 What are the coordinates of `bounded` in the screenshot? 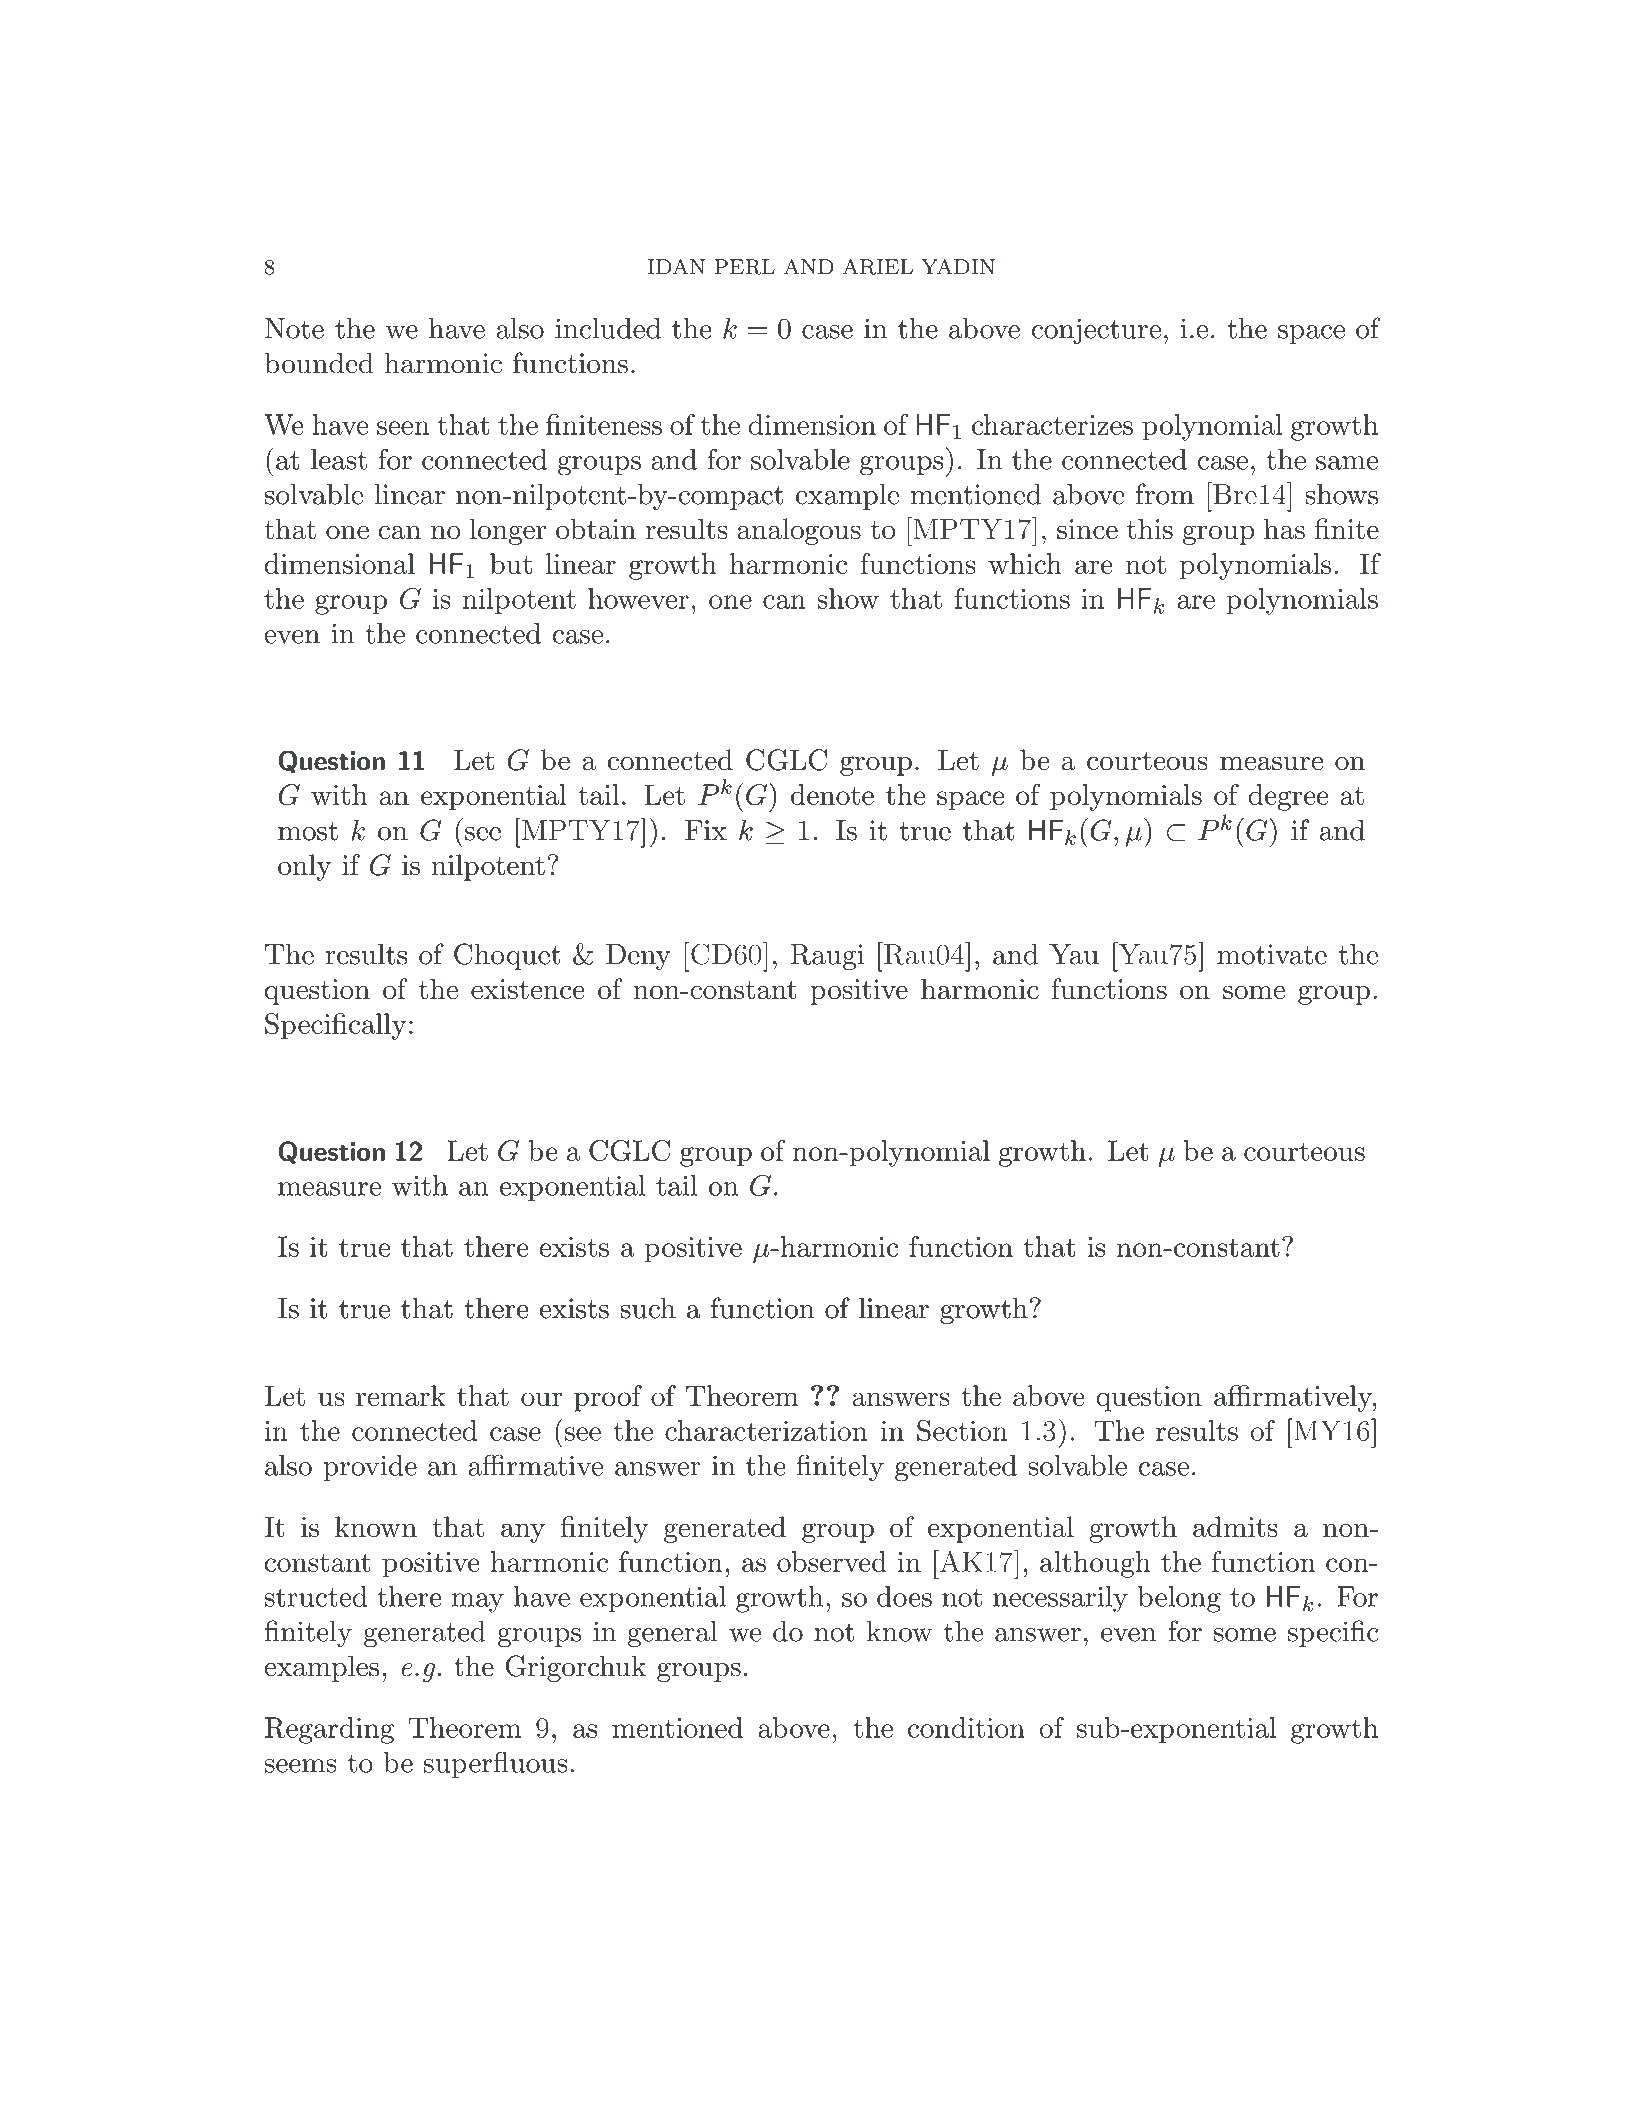 It's located at (319, 363).
